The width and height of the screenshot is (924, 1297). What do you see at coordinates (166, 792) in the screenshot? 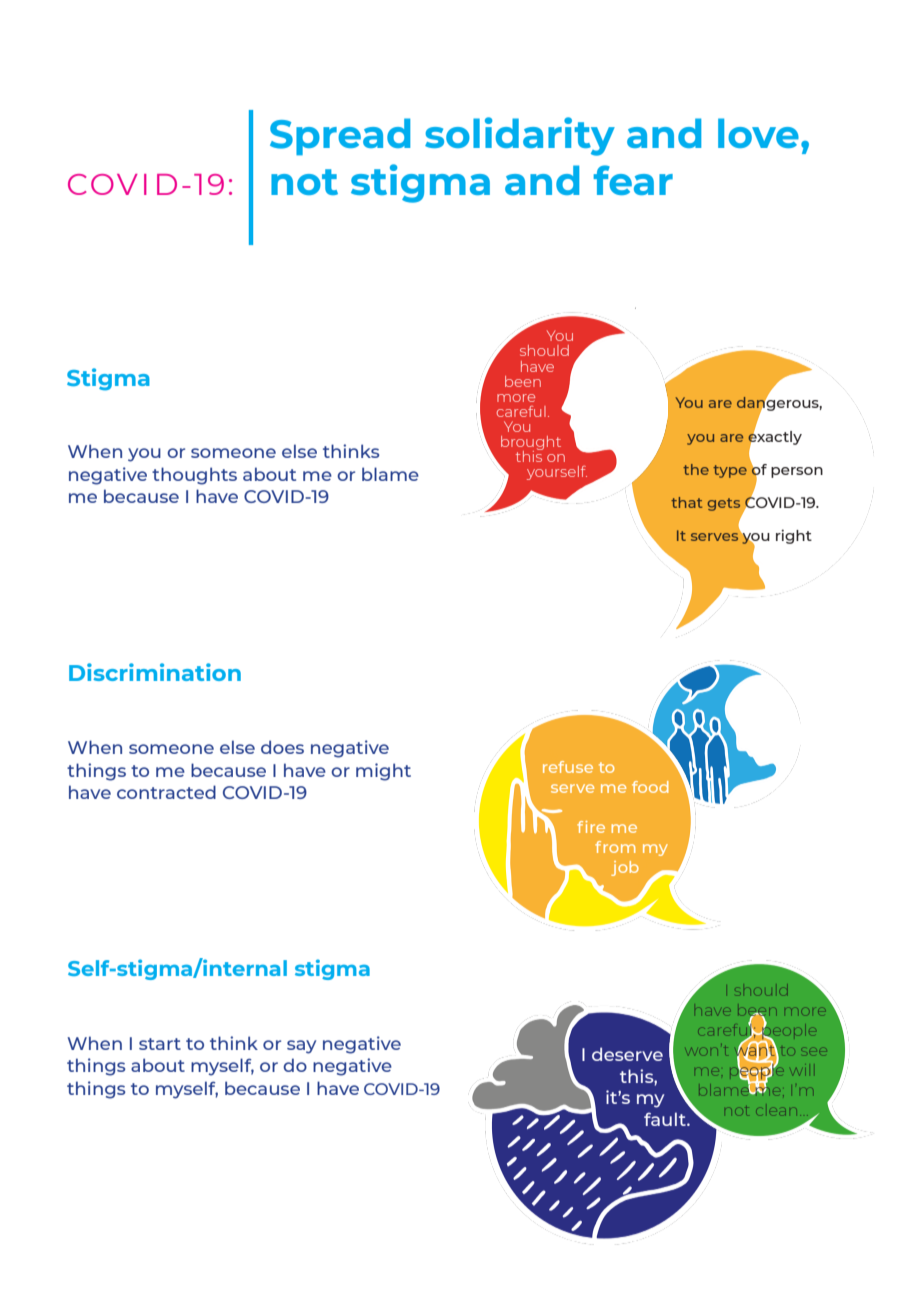
I see `contracted` at bounding box center [166, 792].
